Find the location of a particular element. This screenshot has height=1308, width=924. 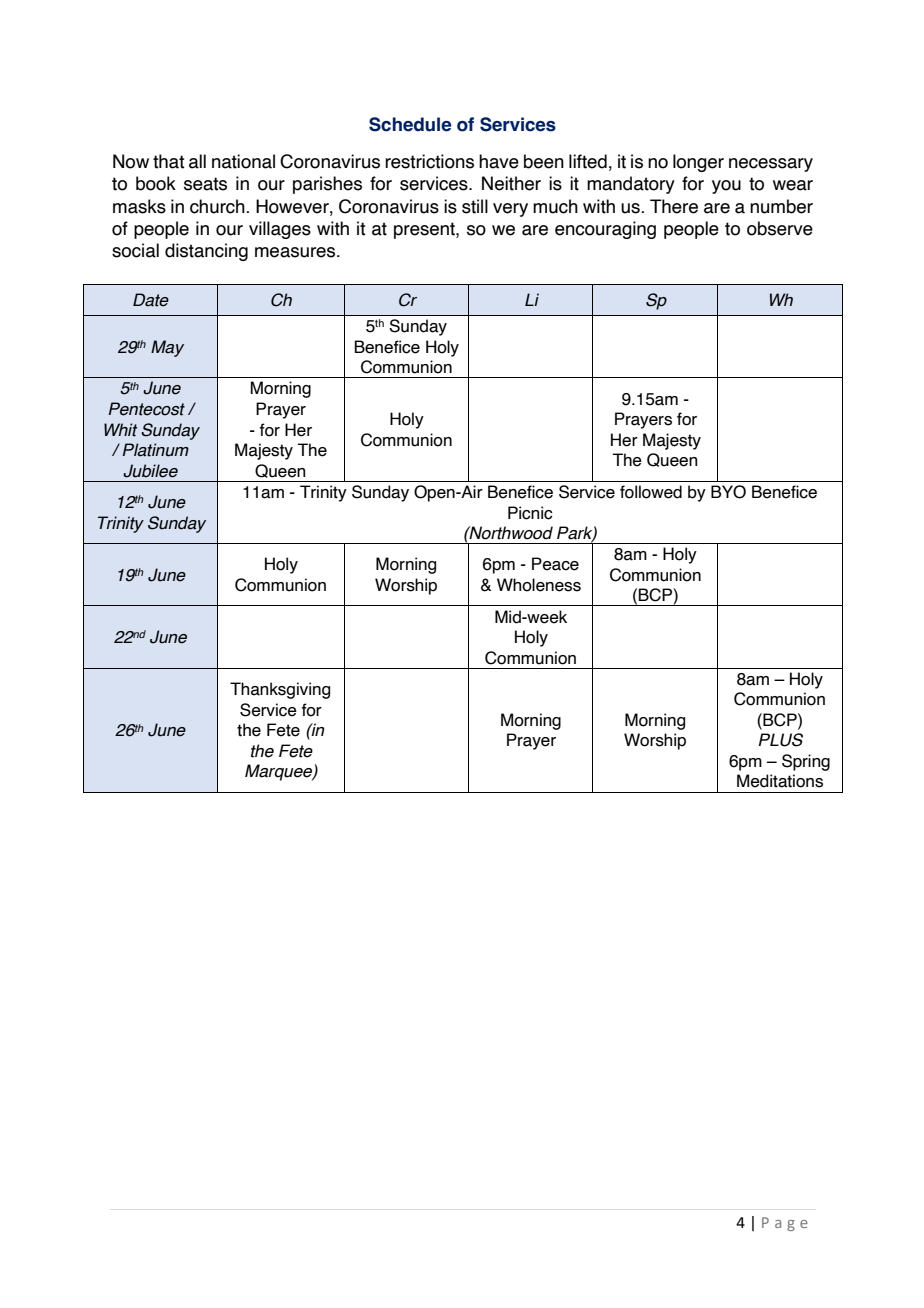

Meditations is located at coordinates (780, 781).
